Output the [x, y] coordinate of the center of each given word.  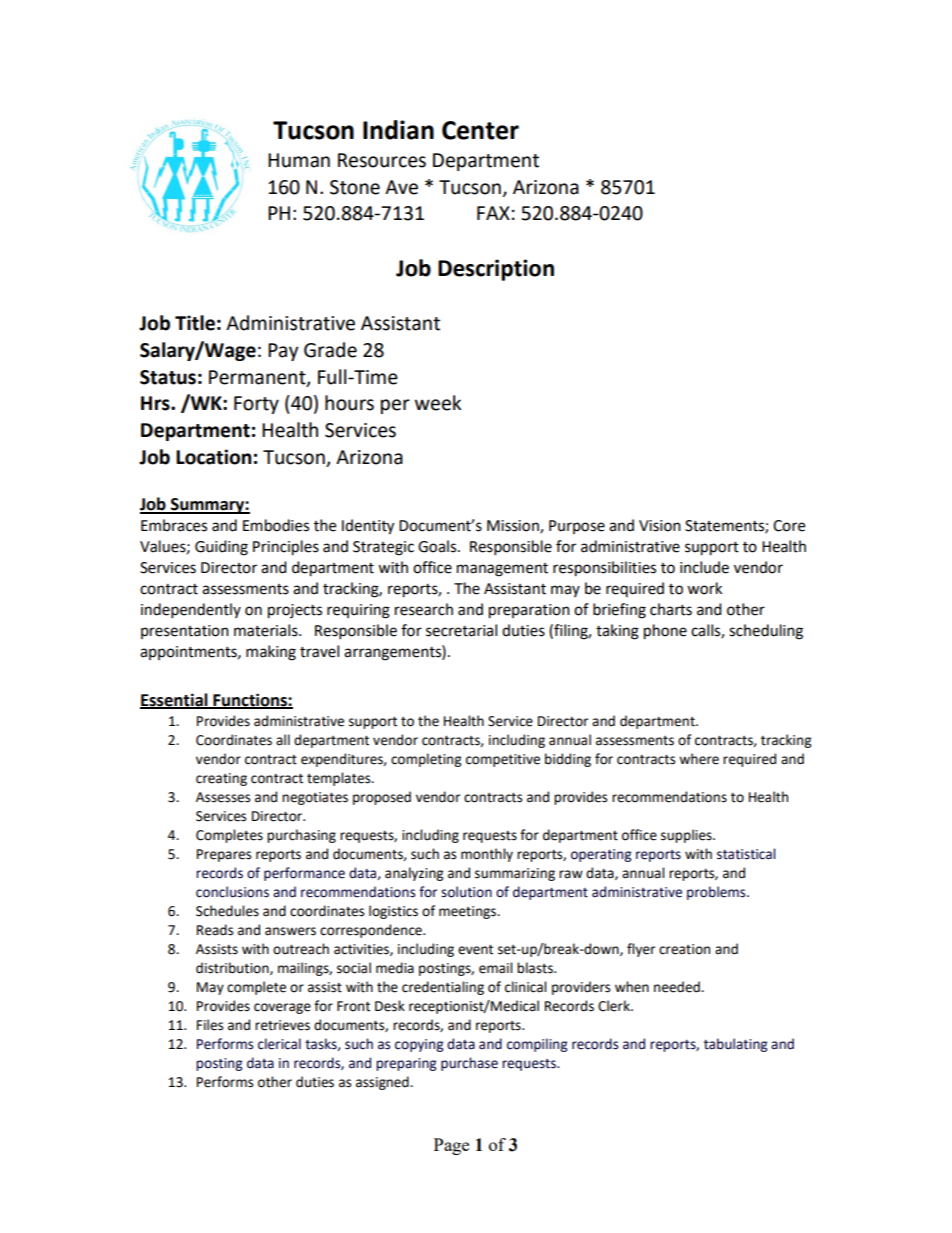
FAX [493, 213]
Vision [660, 526]
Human [299, 160]
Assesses [223, 797]
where [699, 759]
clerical [279, 1044]
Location [214, 457]
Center [480, 130]
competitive [503, 760]
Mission [514, 527]
